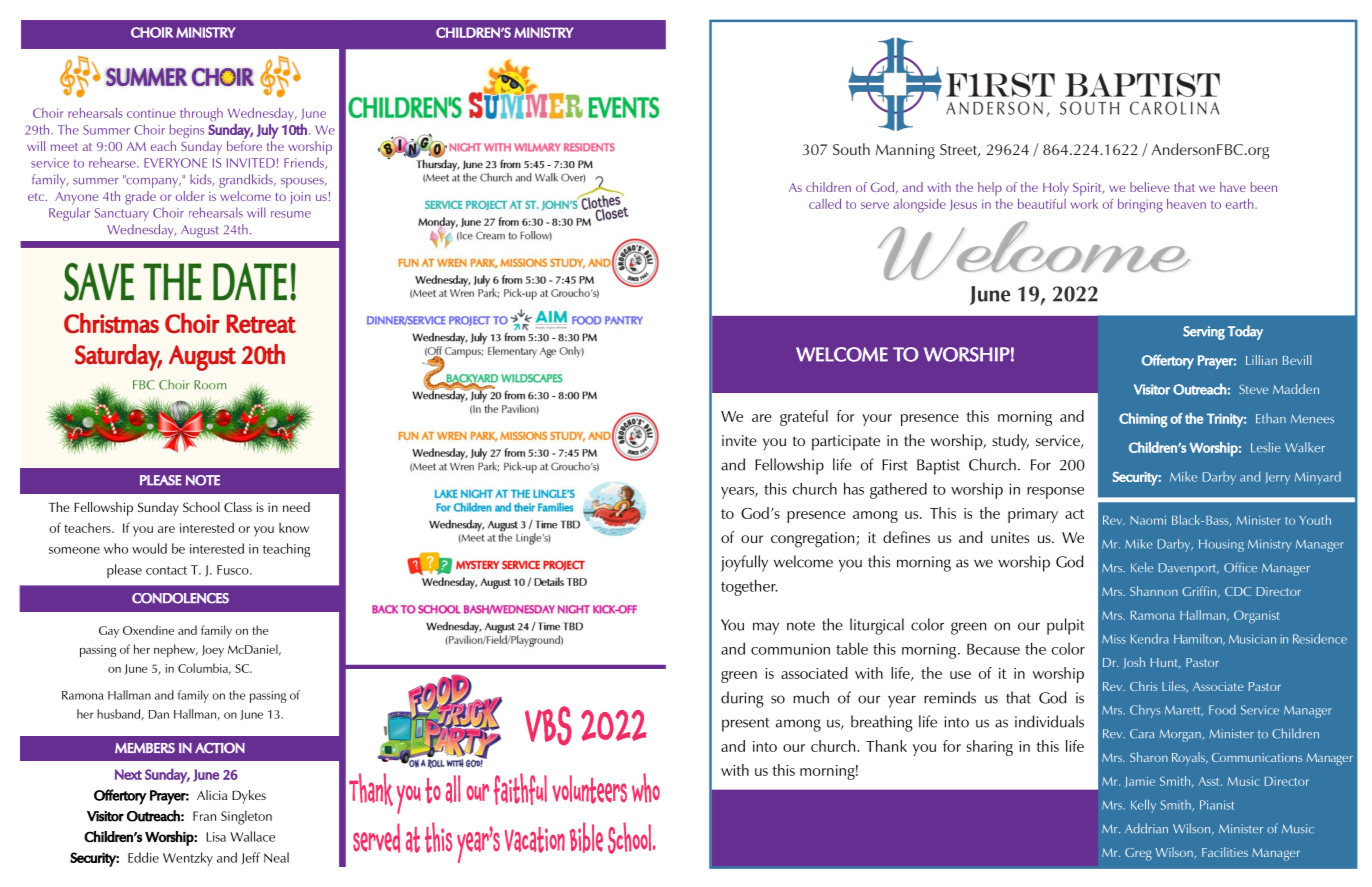 This document has height=887, width=1372. I want to click on grateful, so click(804, 418).
